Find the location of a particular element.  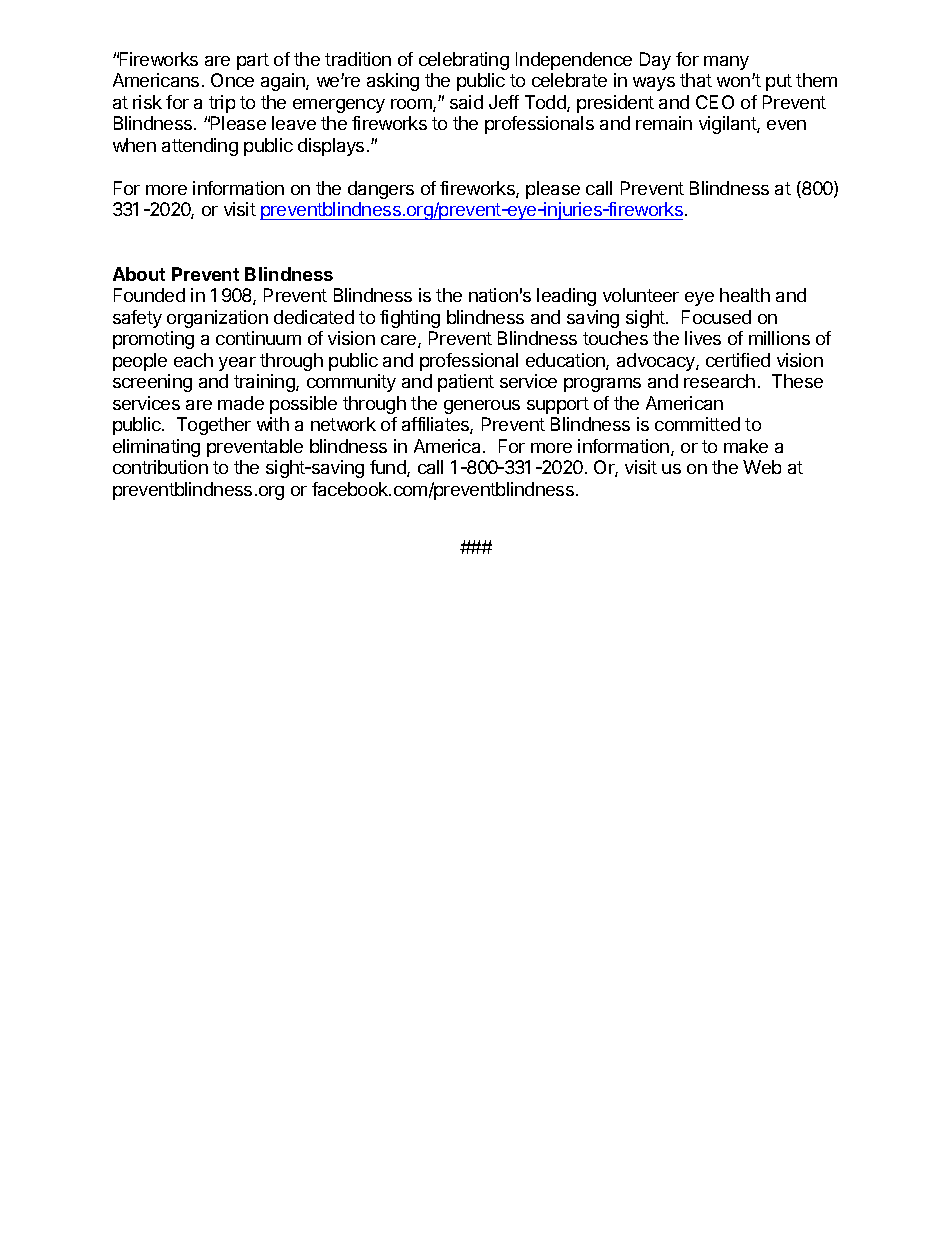

About is located at coordinates (139, 274).
